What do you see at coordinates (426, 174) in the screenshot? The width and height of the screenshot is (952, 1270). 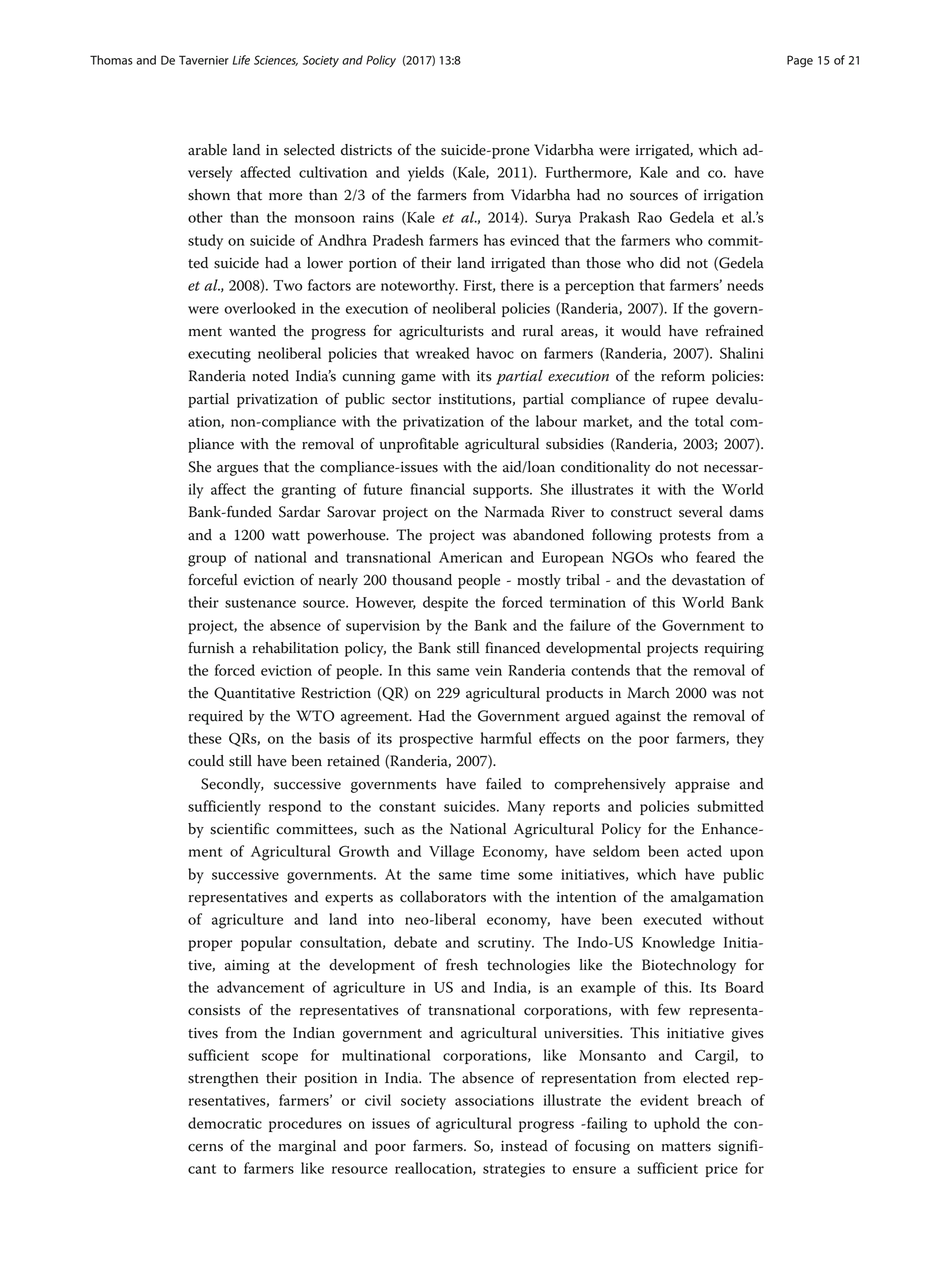 I see `yields` at bounding box center [426, 174].
